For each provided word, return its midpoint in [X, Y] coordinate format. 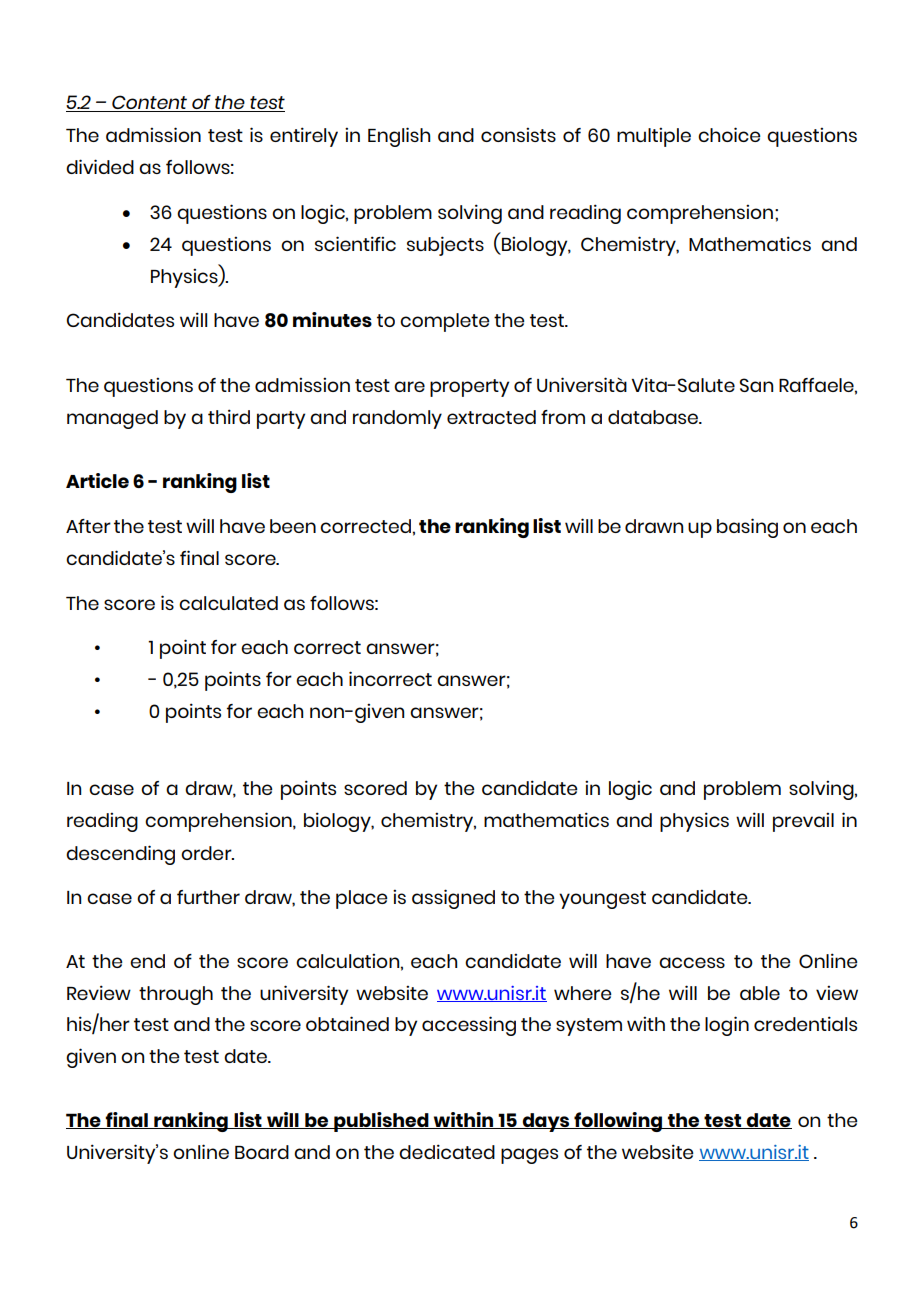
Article [97, 480]
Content [150, 103]
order [207, 853]
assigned [453, 899]
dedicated [447, 1151]
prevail [803, 822]
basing [747, 528]
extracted [491, 417]
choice [729, 134]
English [399, 137]
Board [262, 1152]
